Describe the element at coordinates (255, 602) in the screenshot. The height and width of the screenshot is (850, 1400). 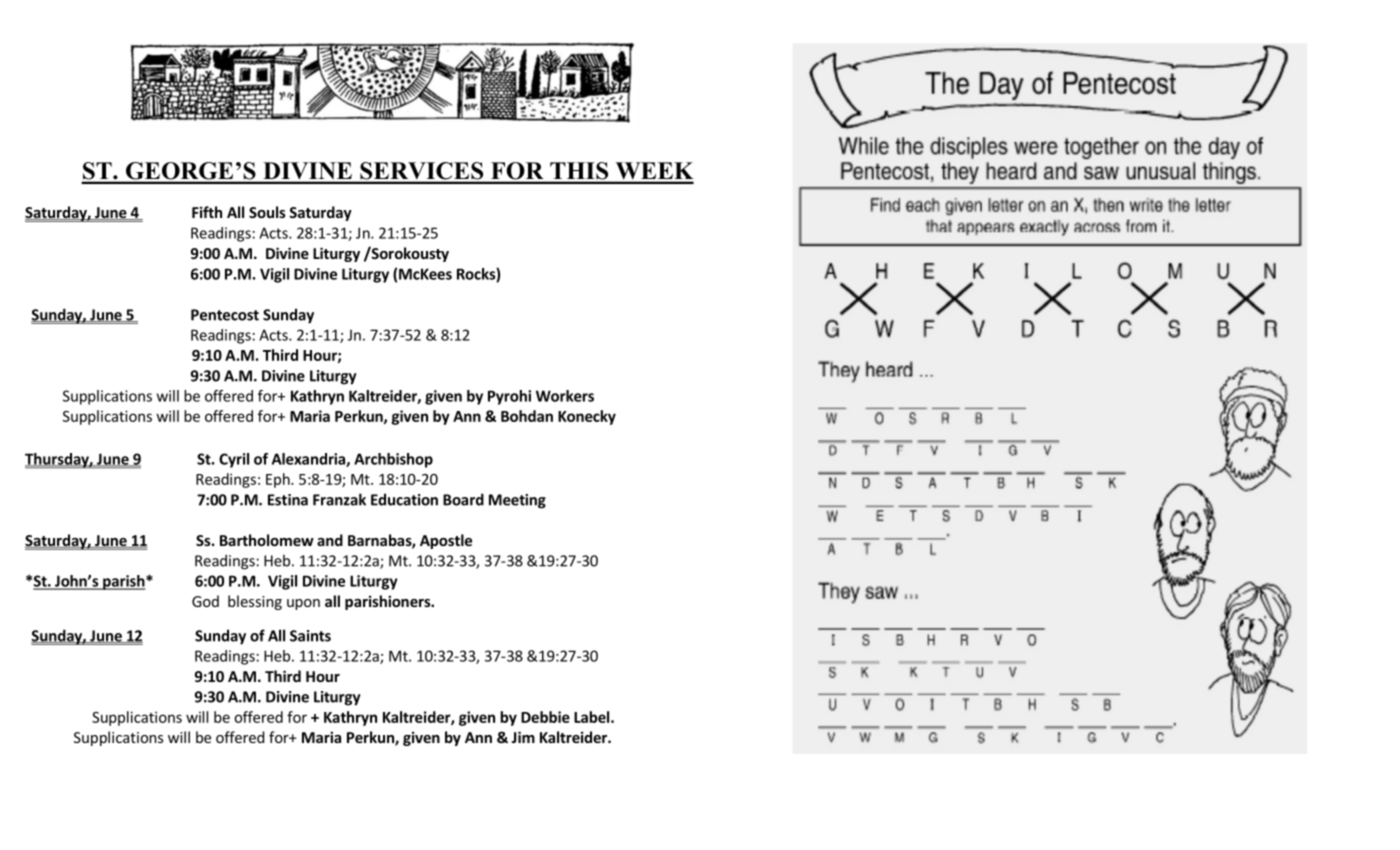
I see `blessing` at that location.
